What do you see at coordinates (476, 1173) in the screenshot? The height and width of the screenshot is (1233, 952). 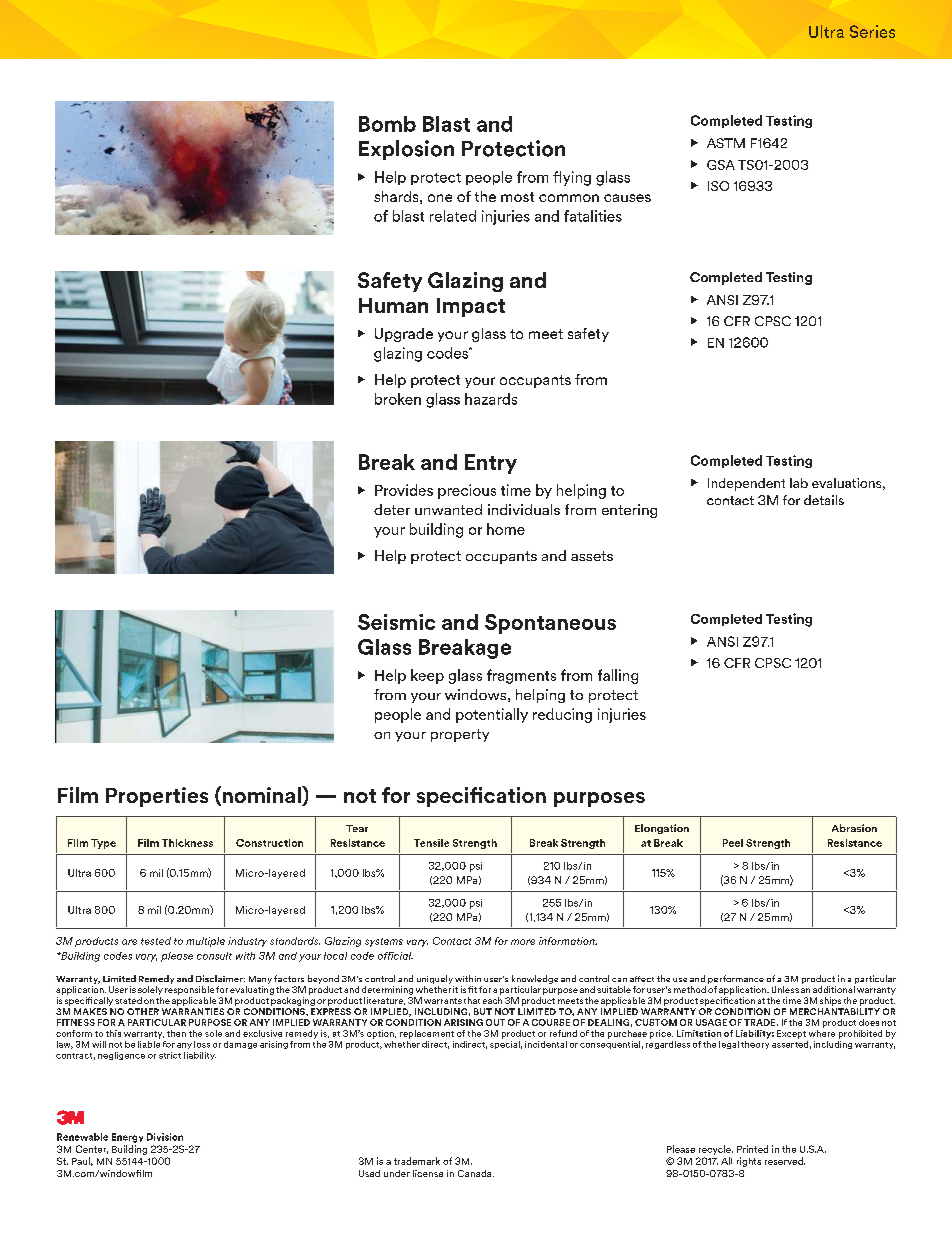 I see `Canada` at bounding box center [476, 1173].
